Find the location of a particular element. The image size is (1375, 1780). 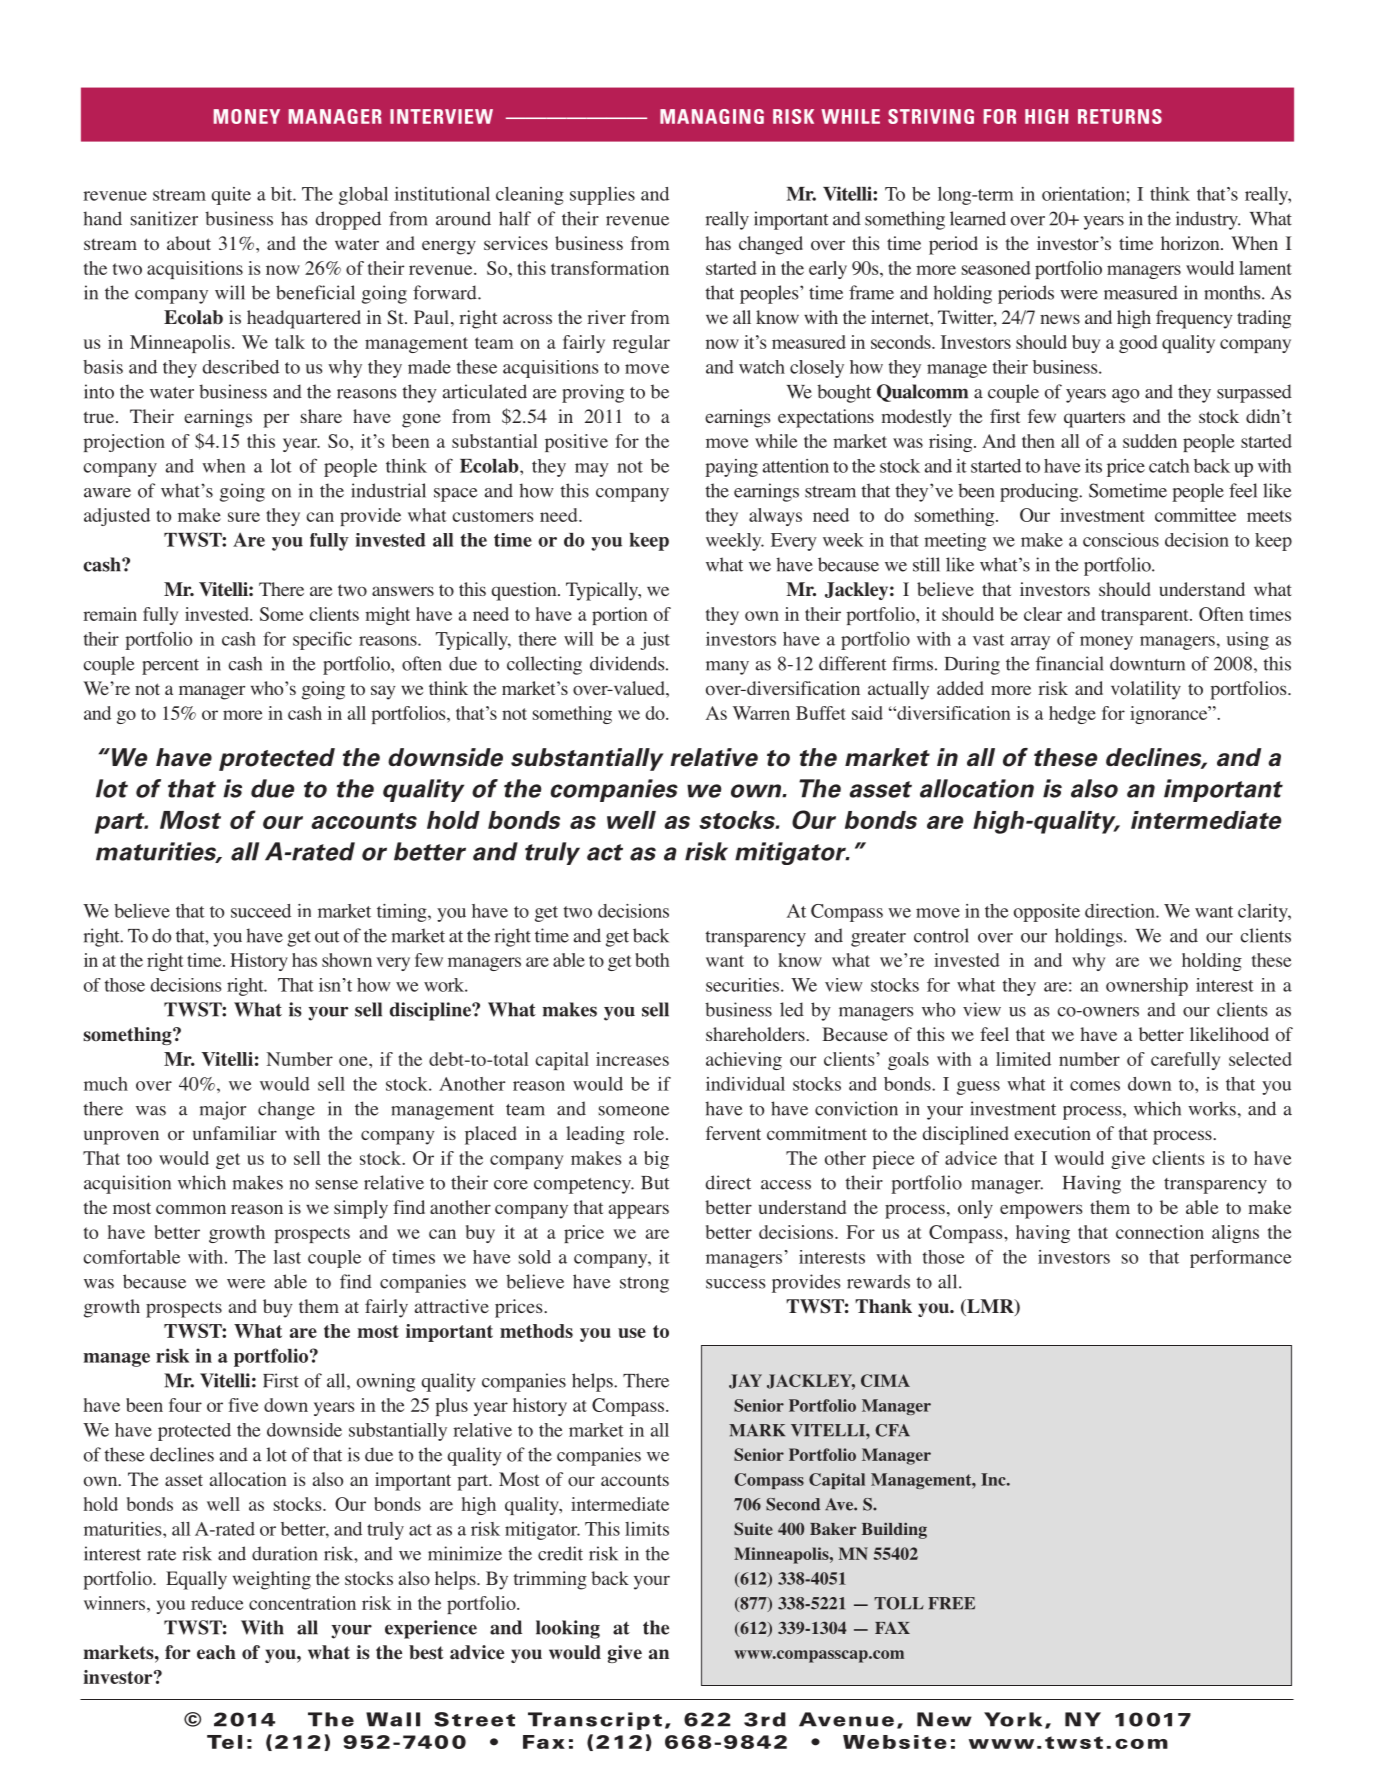

comes is located at coordinates (1095, 1086).
